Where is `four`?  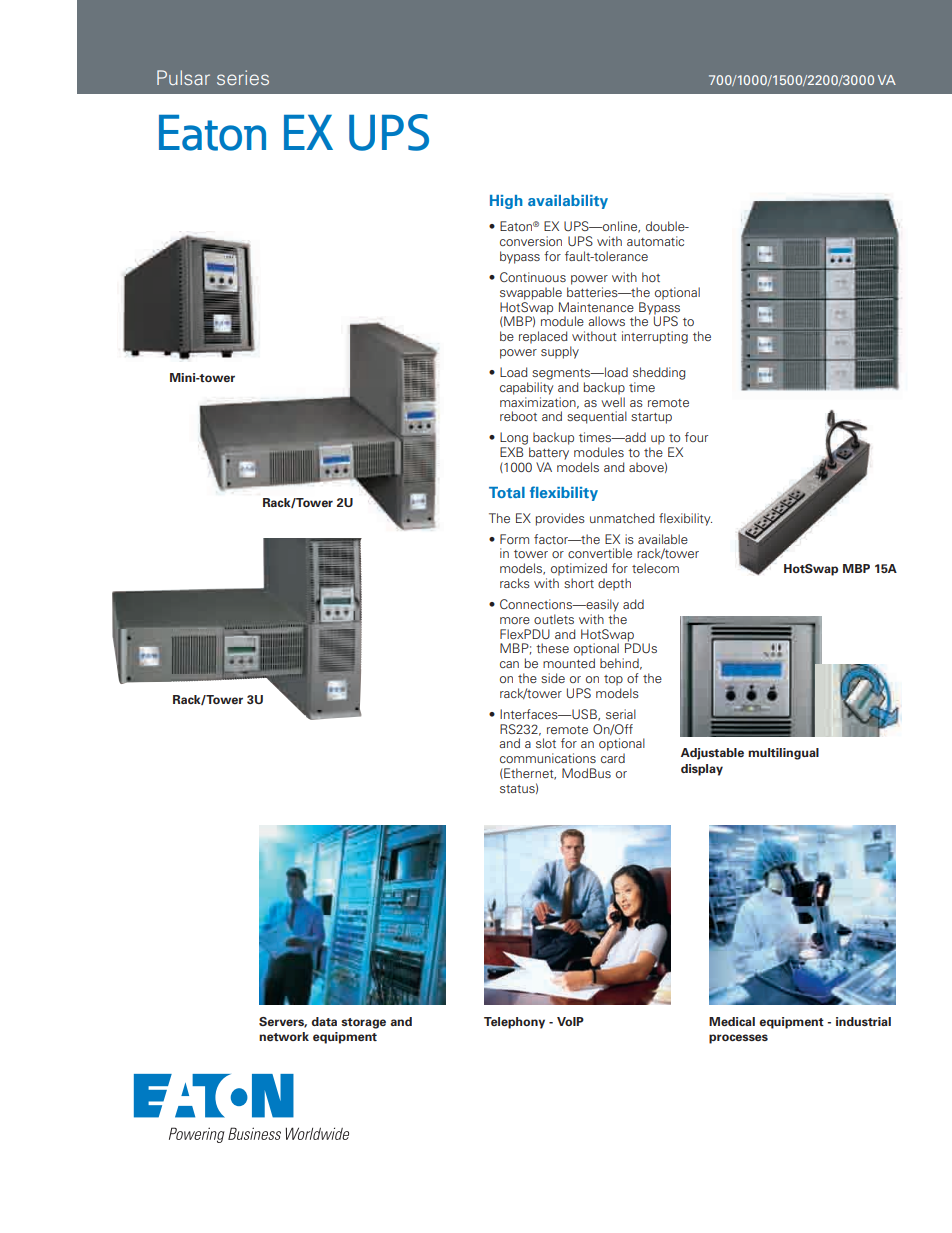 four is located at coordinates (696, 437).
